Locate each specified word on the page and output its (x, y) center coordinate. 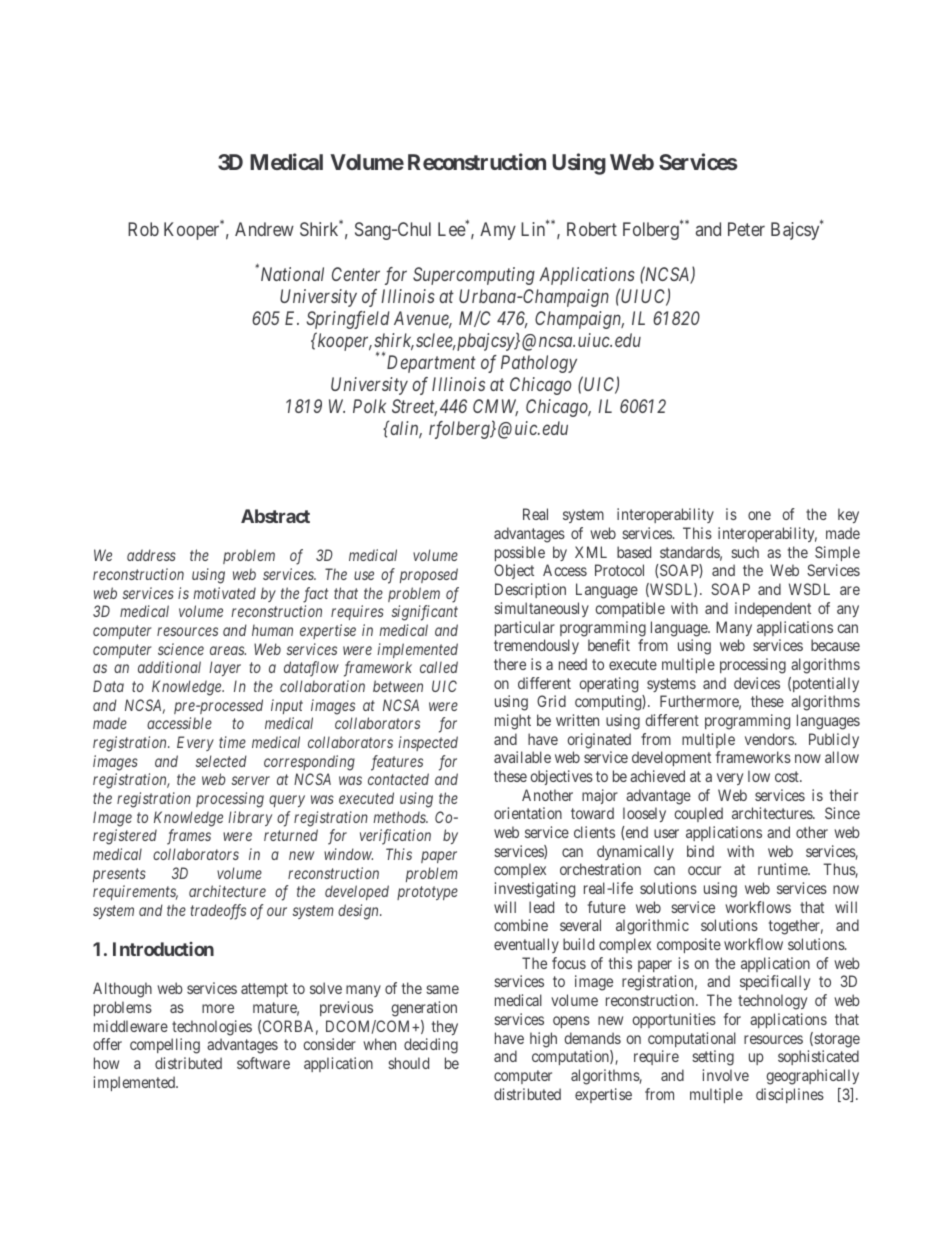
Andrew (264, 229)
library (250, 818)
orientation (528, 813)
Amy (498, 231)
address (151, 555)
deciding (431, 1046)
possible (520, 553)
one (759, 515)
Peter (746, 229)
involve (726, 1075)
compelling (165, 1046)
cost (788, 776)
